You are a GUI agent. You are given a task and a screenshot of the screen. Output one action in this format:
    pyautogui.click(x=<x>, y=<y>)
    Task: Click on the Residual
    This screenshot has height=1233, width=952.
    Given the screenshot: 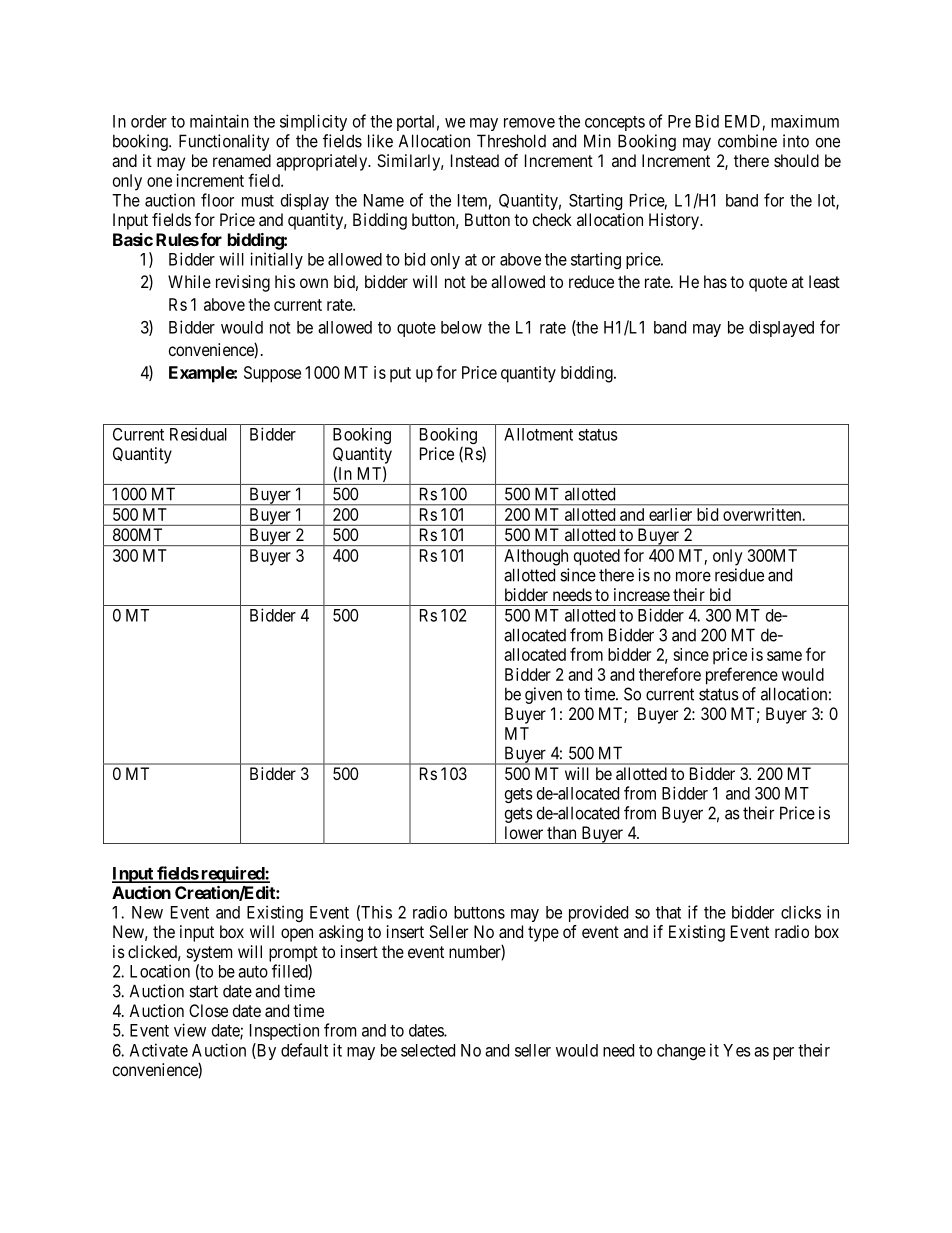 What is the action you would take?
    pyautogui.click(x=198, y=434)
